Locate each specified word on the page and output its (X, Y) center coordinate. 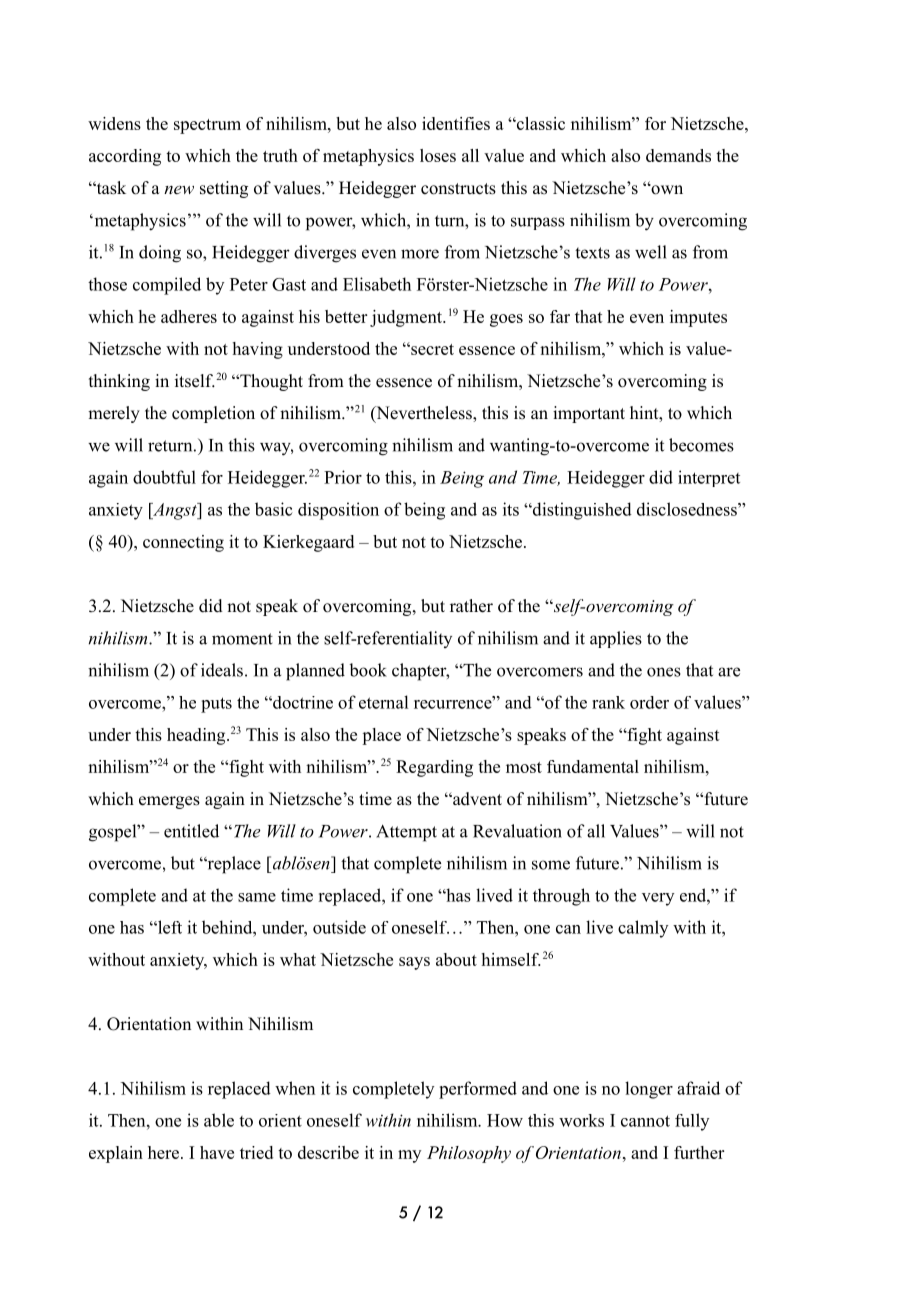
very (658, 899)
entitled (191, 831)
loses (438, 155)
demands (678, 155)
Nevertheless (424, 414)
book (368, 670)
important (589, 414)
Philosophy (469, 1154)
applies (616, 639)
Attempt (406, 833)
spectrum (207, 126)
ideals (222, 670)
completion (213, 414)
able (219, 1120)
